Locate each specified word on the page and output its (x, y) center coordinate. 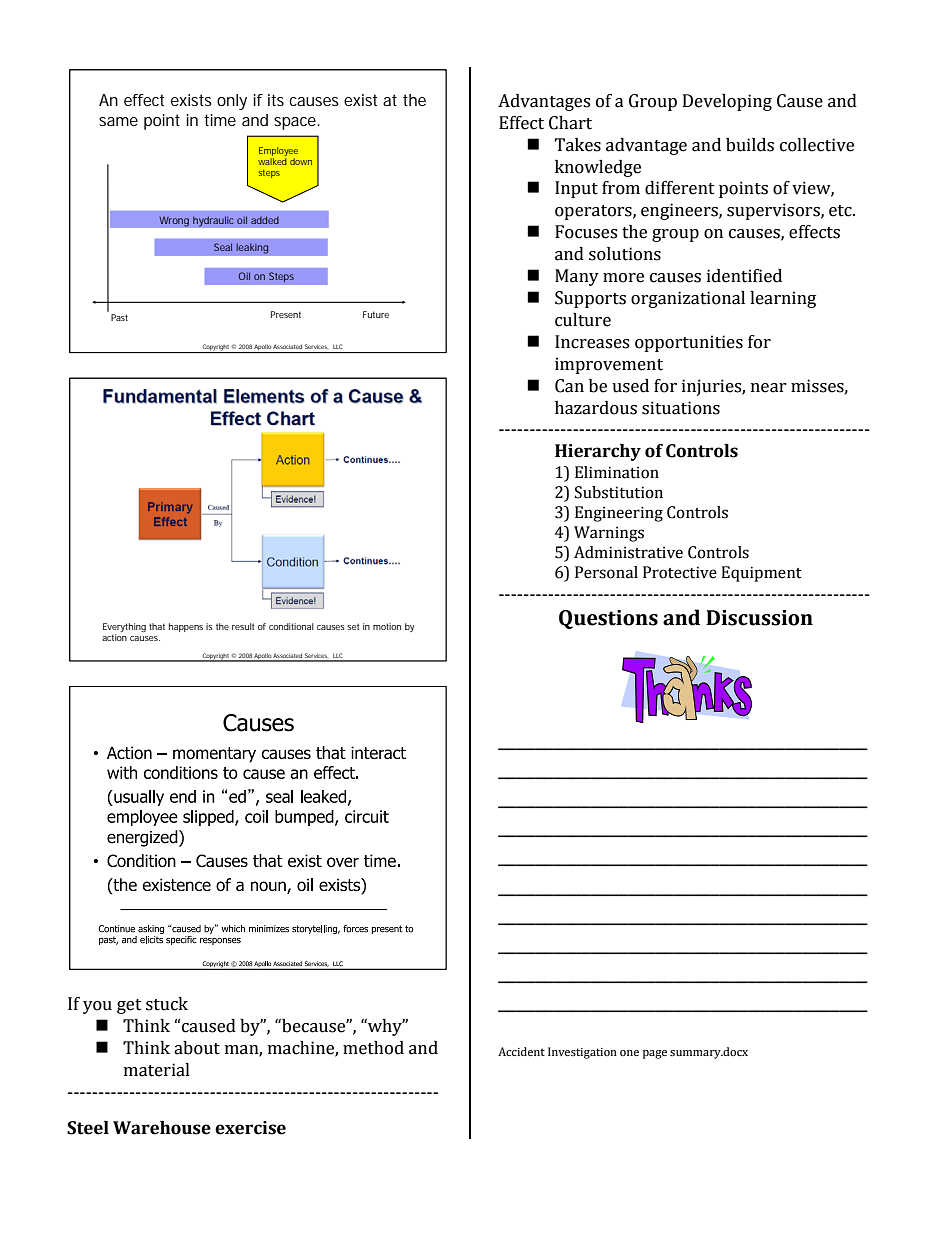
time (220, 120)
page (655, 1054)
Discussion (759, 618)
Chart (570, 123)
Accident (521, 1051)
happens (186, 627)
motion (387, 626)
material (157, 1070)
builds (750, 145)
